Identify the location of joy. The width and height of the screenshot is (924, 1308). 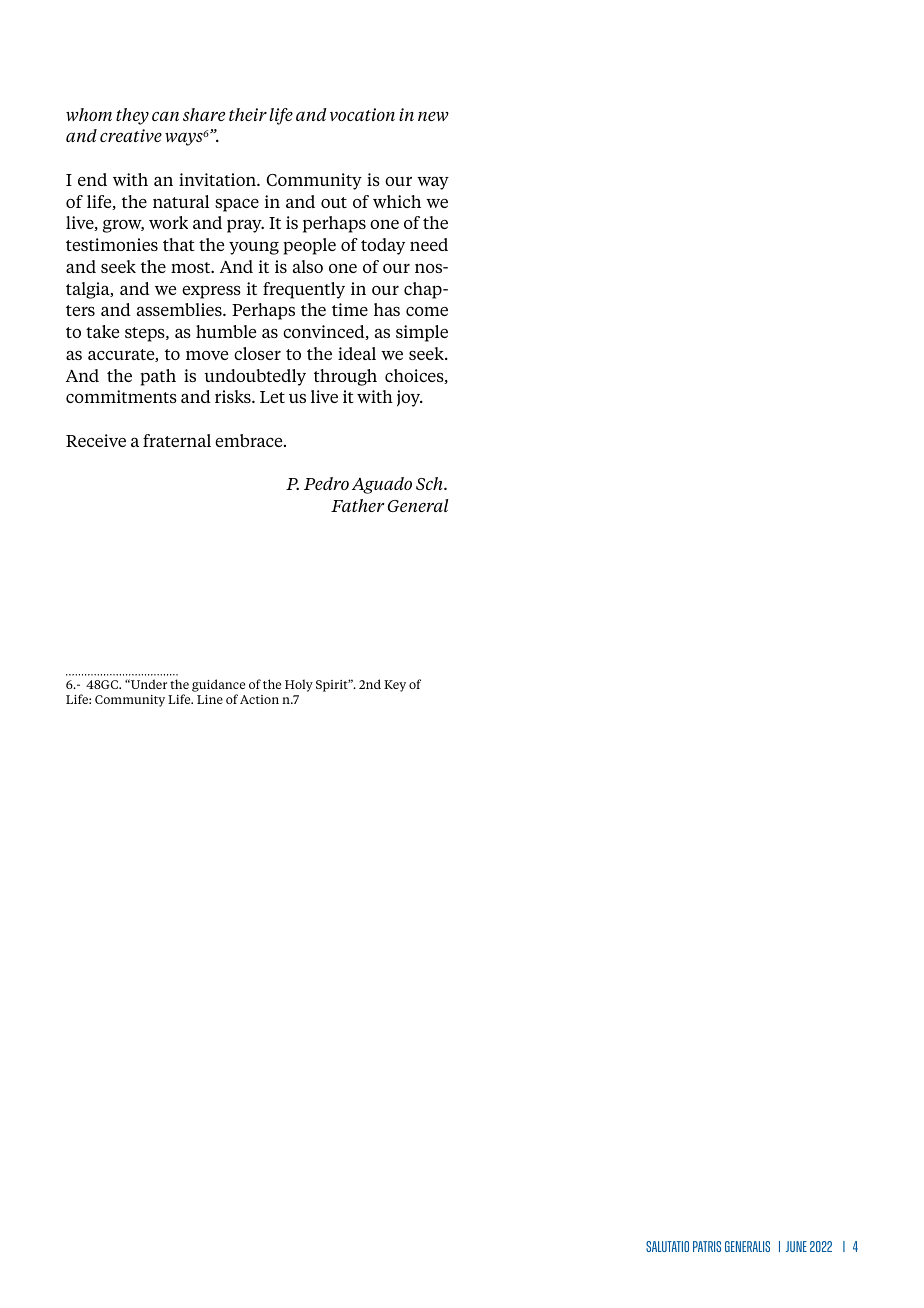
(410, 398).
